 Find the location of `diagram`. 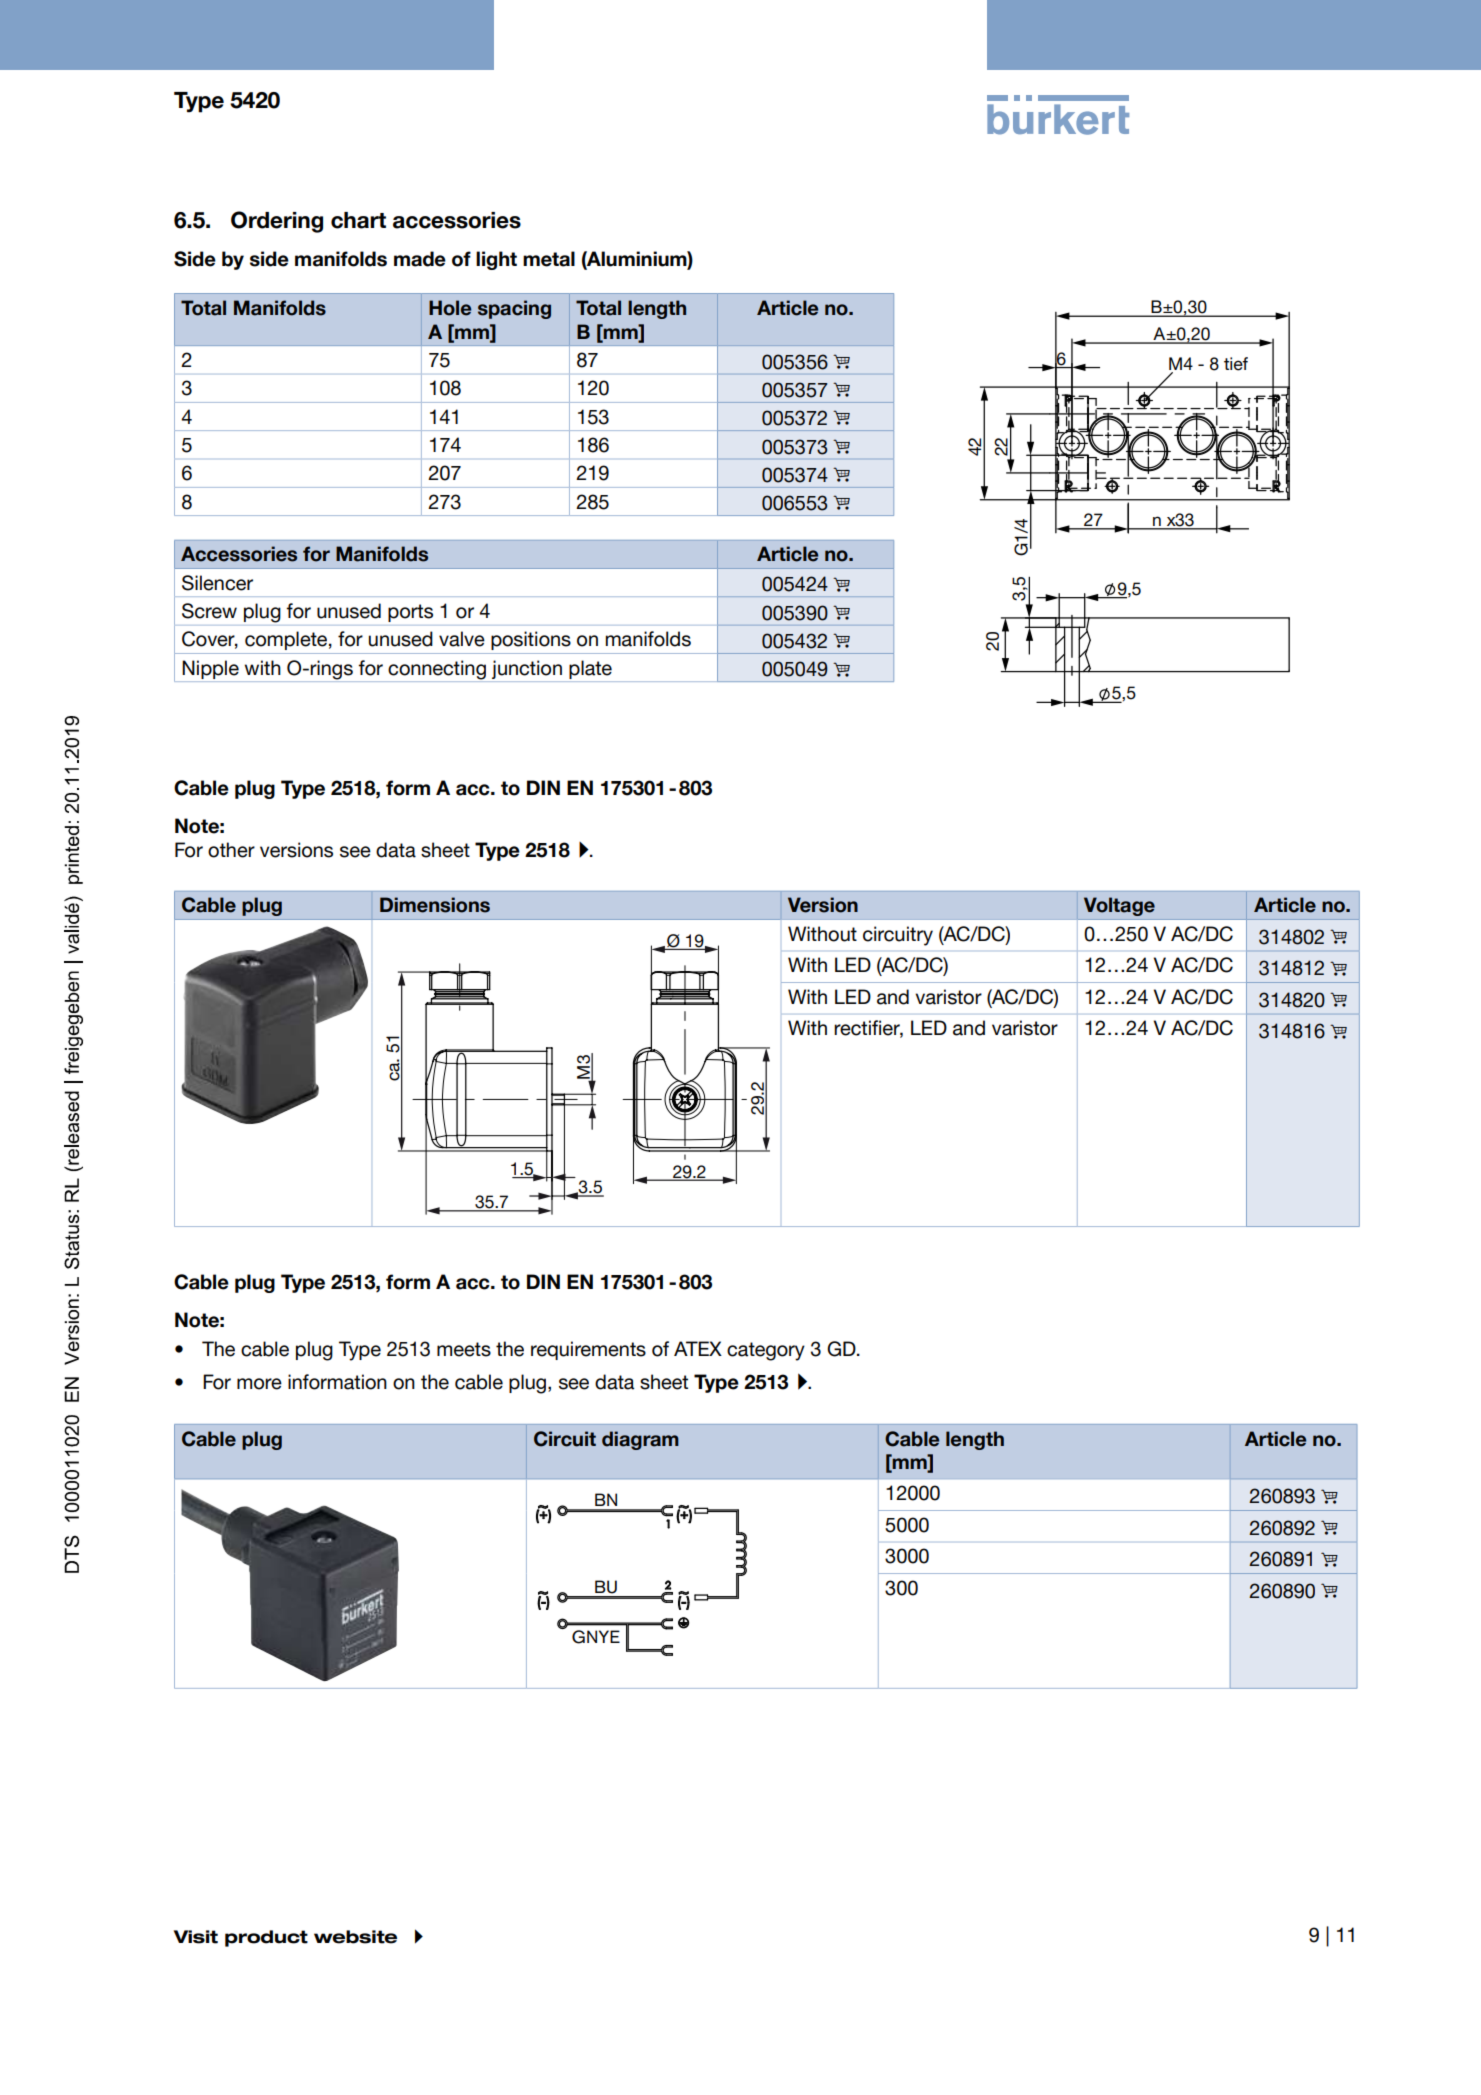

diagram is located at coordinates (640, 1440).
